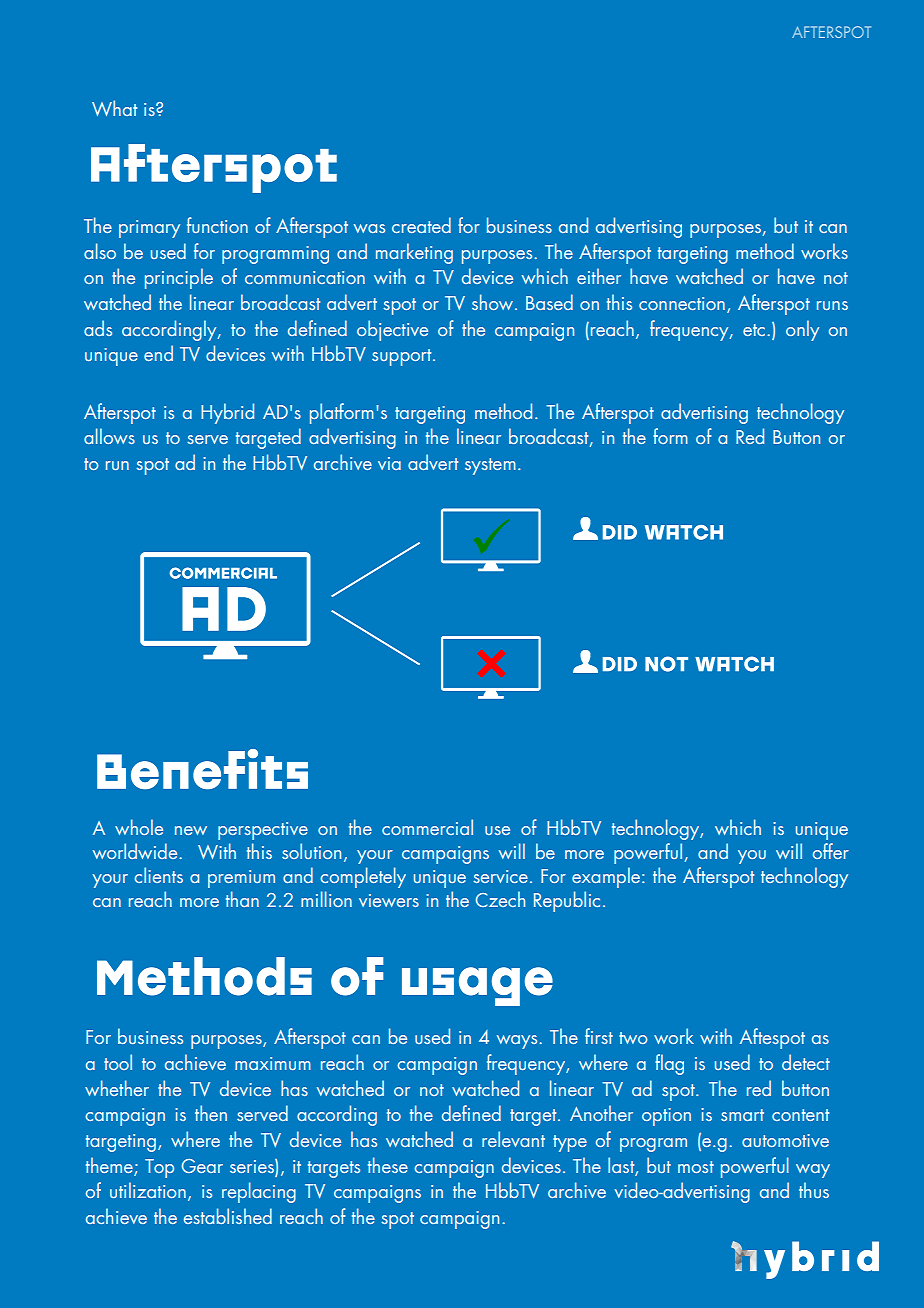  What do you see at coordinates (421, 225) in the page?
I see `created` at bounding box center [421, 225].
